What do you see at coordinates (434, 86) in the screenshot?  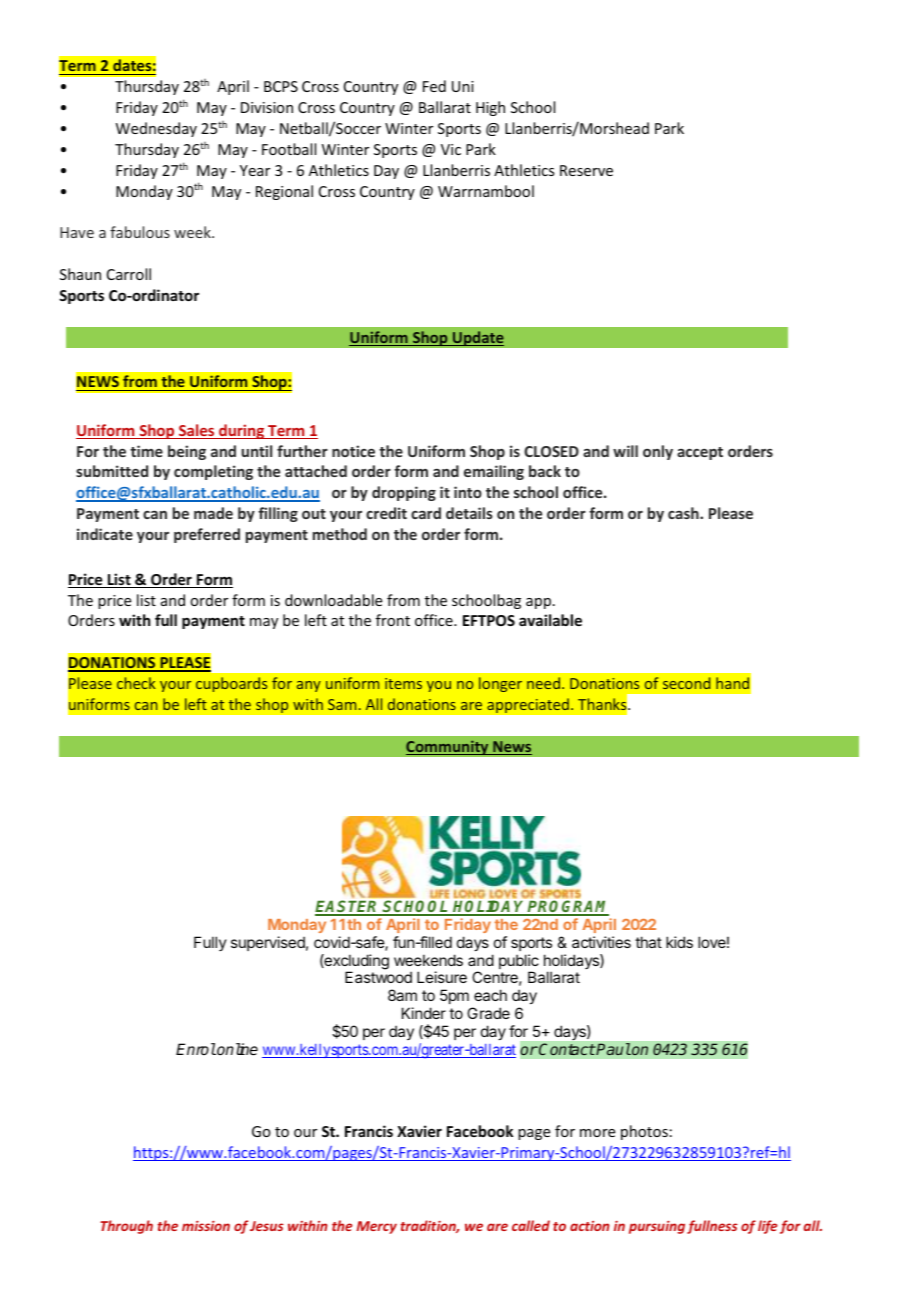 I see `Fed` at bounding box center [434, 86].
